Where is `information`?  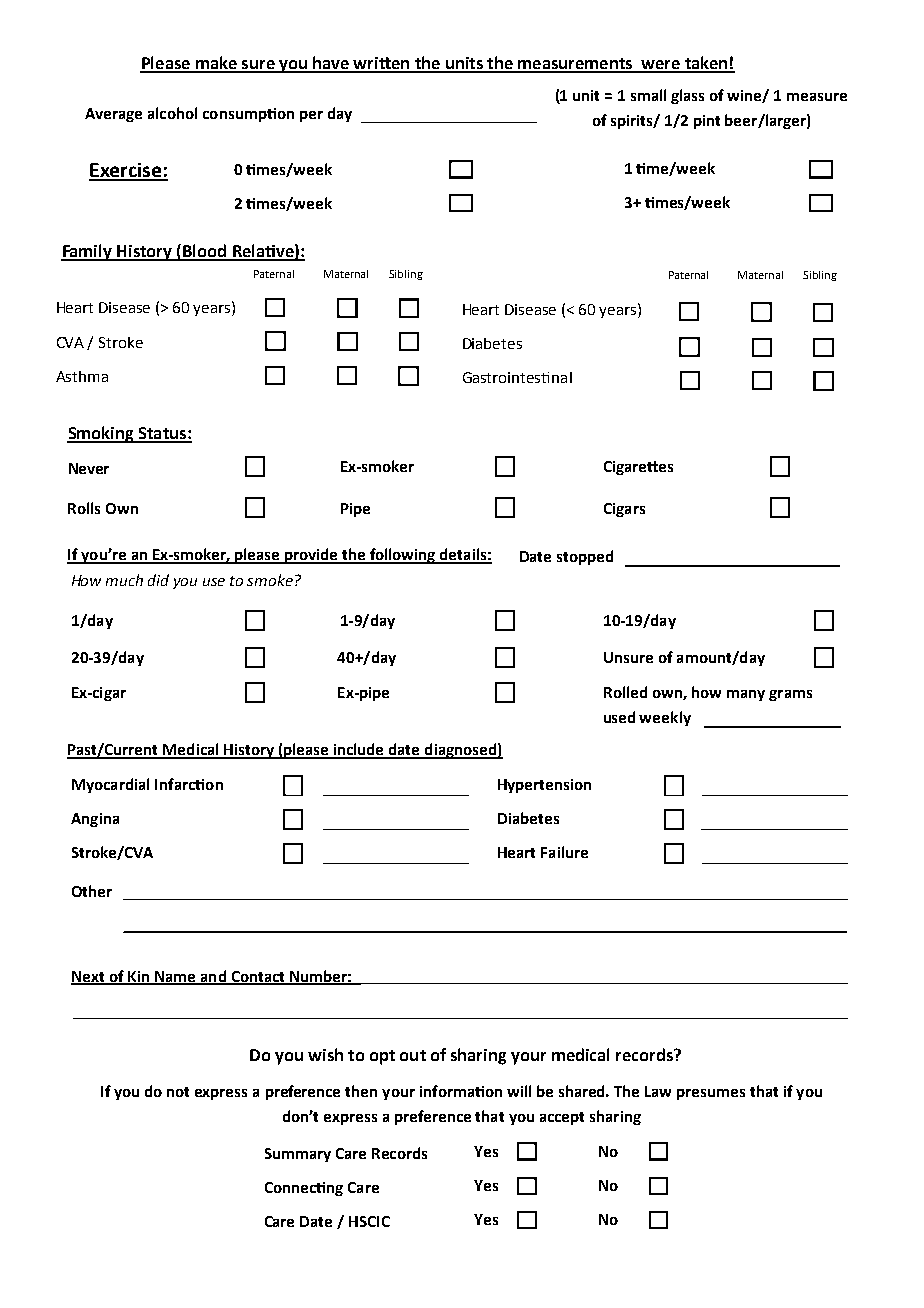 information is located at coordinates (461, 1091).
